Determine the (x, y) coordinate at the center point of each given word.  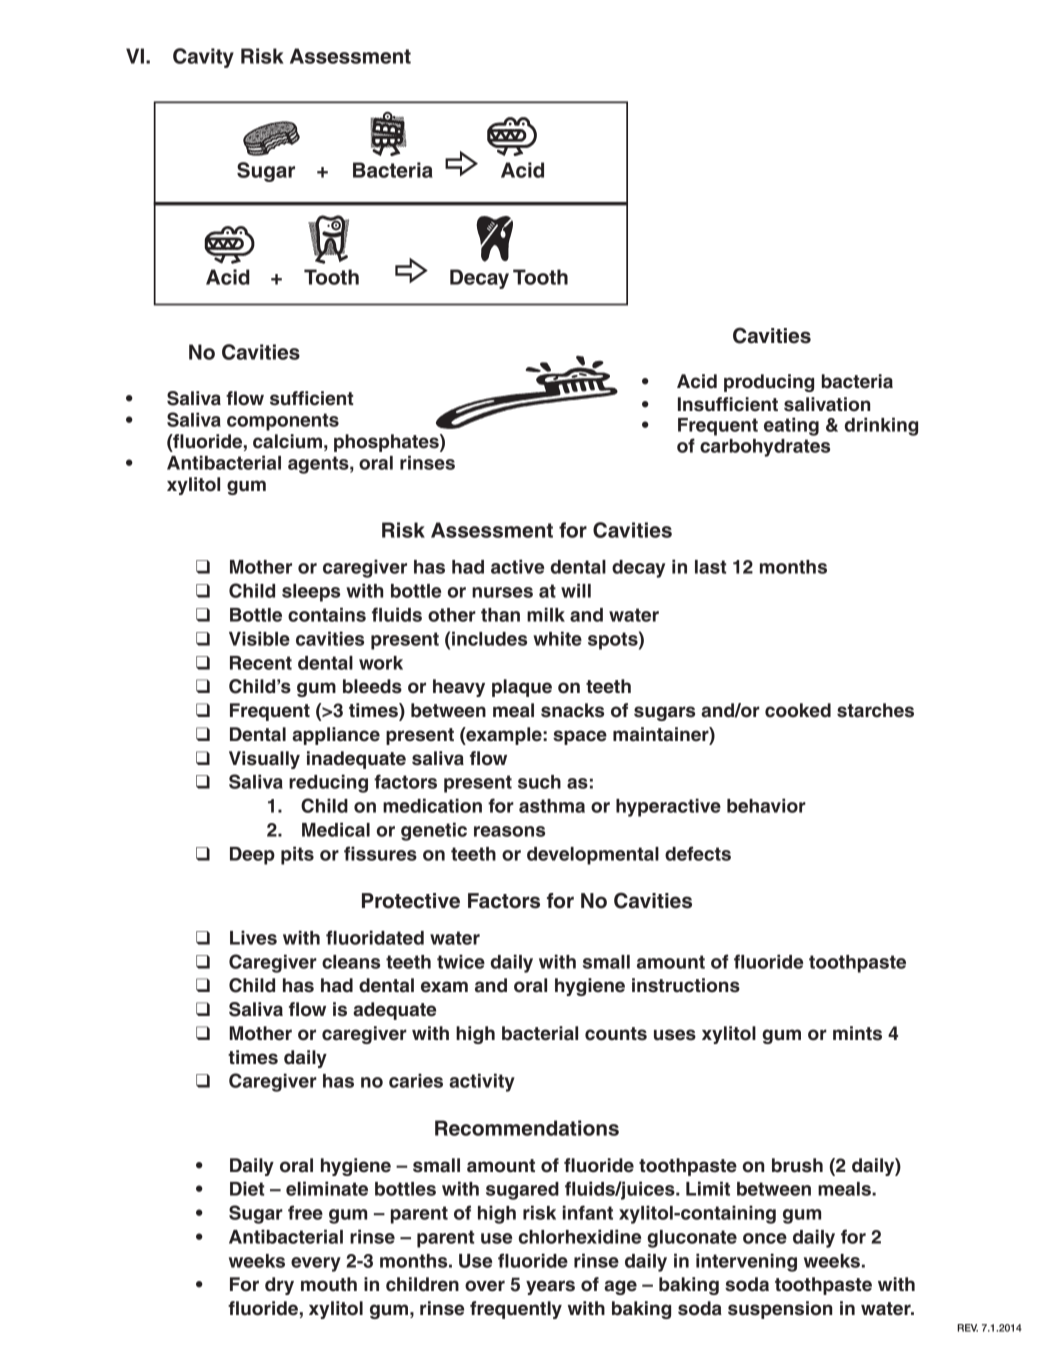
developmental (593, 856)
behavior (766, 805)
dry (279, 1286)
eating (791, 426)
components (283, 422)
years (550, 1287)
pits (297, 855)
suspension (780, 1310)
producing (769, 383)
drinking (881, 426)
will (576, 590)
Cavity (203, 58)
